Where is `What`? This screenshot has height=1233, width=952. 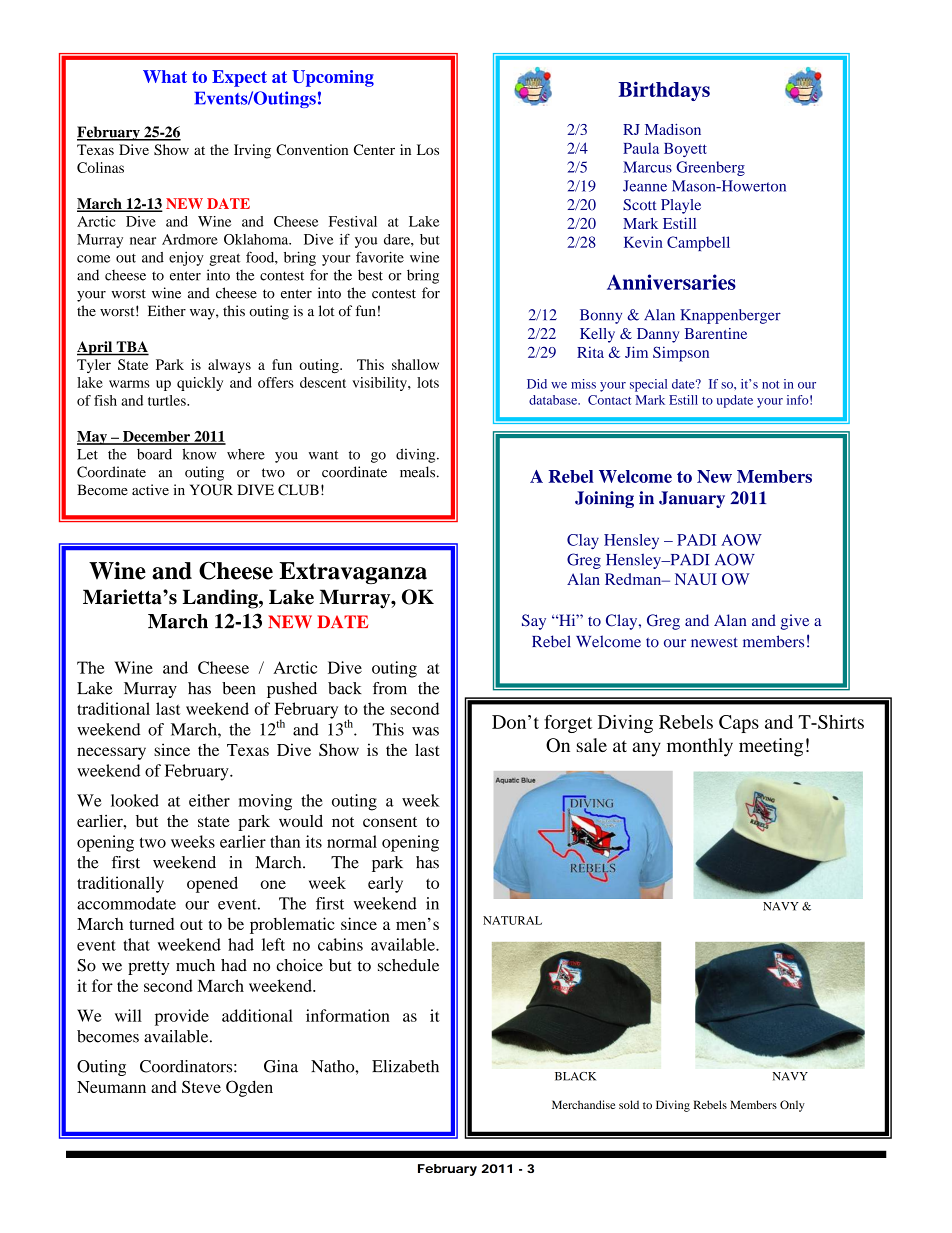
What is located at coordinates (165, 76).
